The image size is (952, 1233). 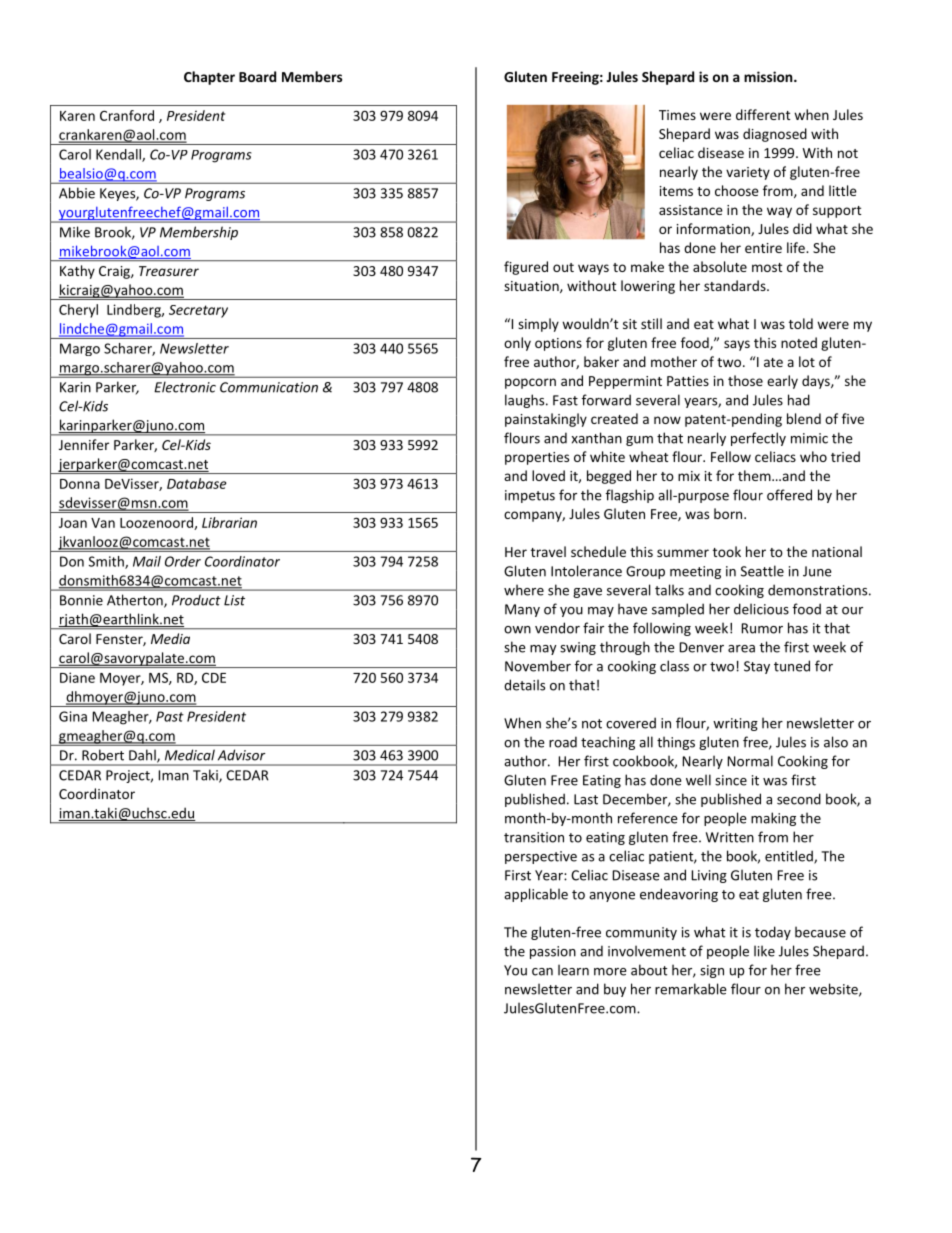 I want to click on took, so click(x=727, y=551).
